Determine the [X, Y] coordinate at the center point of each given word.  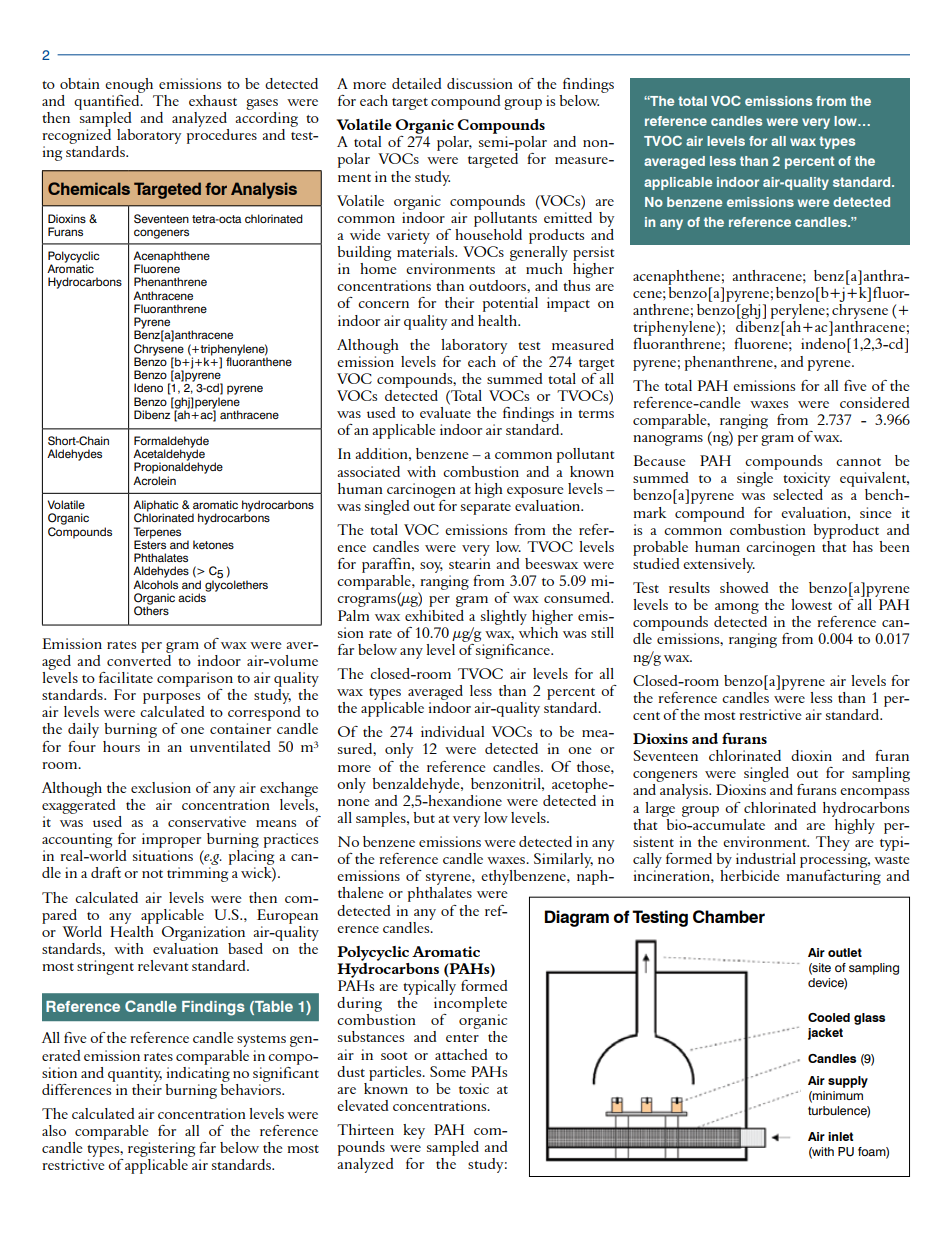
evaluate [445, 412]
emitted [568, 216]
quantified [108, 101]
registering [161, 1149]
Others [151, 610]
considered [875, 402]
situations [163, 855]
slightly [504, 617]
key [414, 1131]
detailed [417, 83]
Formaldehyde [171, 443]
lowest [811, 604]
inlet [840, 1136]
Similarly [563, 860]
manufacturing [833, 877]
